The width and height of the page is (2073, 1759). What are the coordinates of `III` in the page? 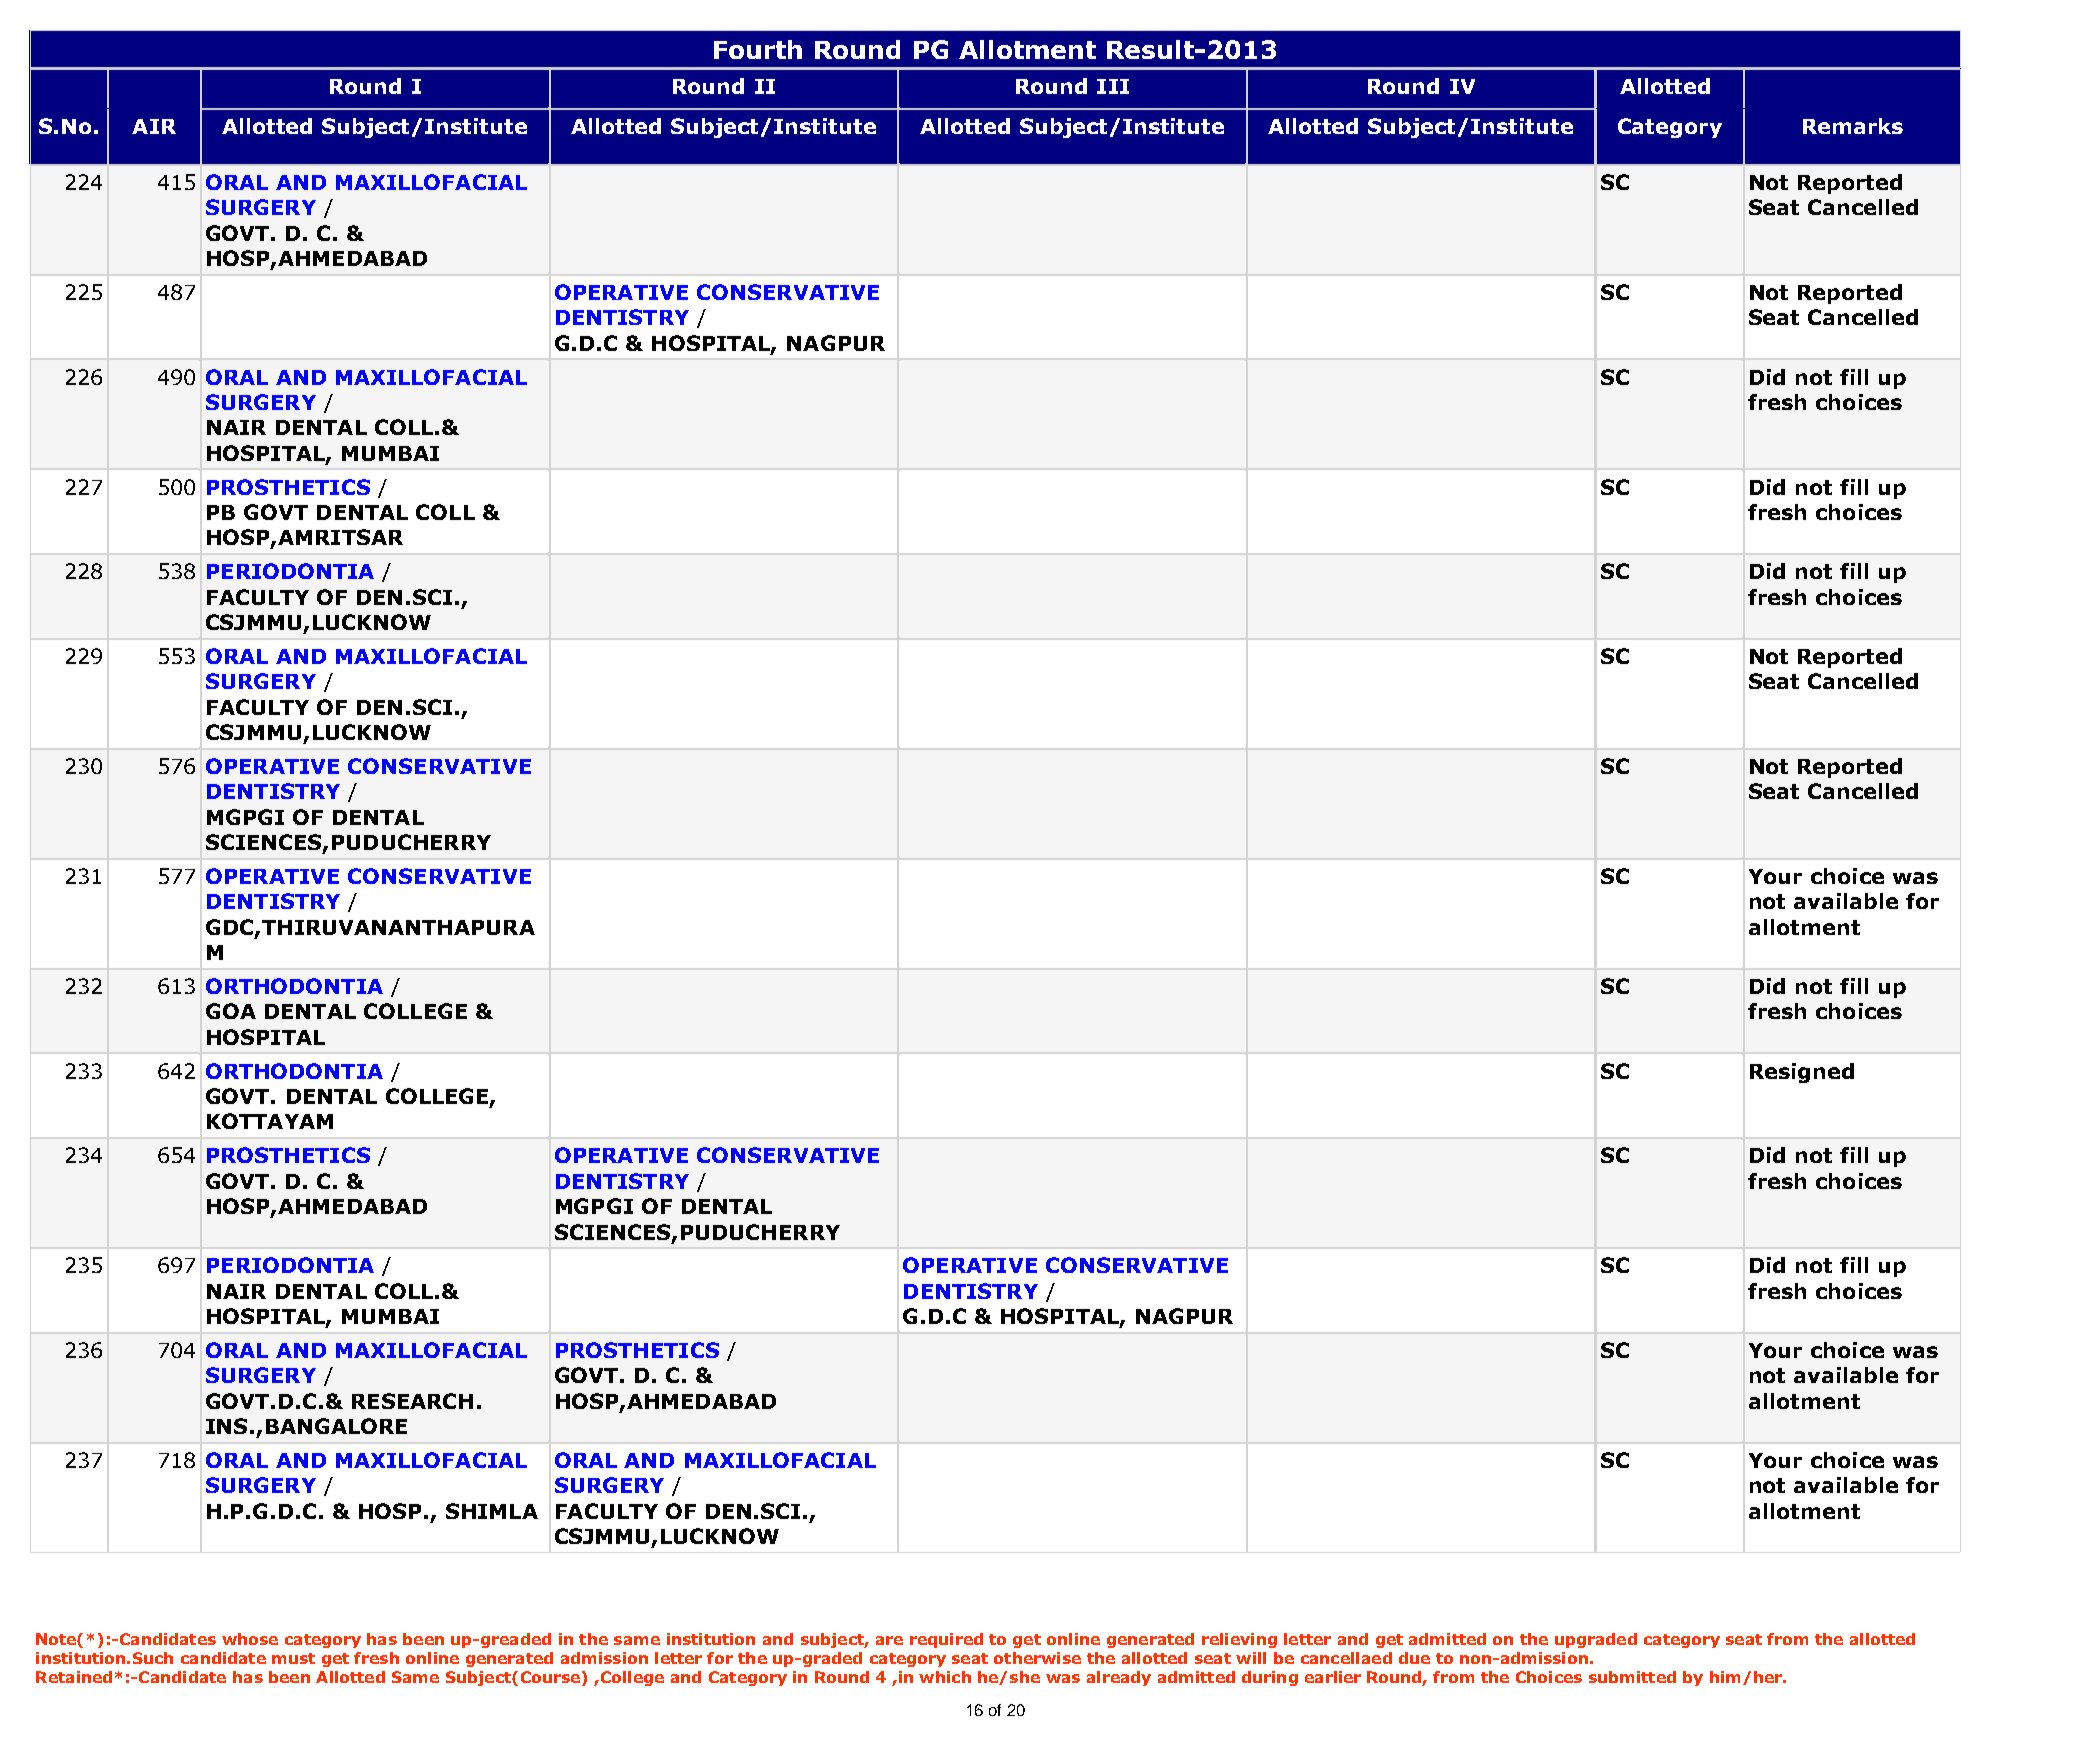 It's located at (1113, 86).
